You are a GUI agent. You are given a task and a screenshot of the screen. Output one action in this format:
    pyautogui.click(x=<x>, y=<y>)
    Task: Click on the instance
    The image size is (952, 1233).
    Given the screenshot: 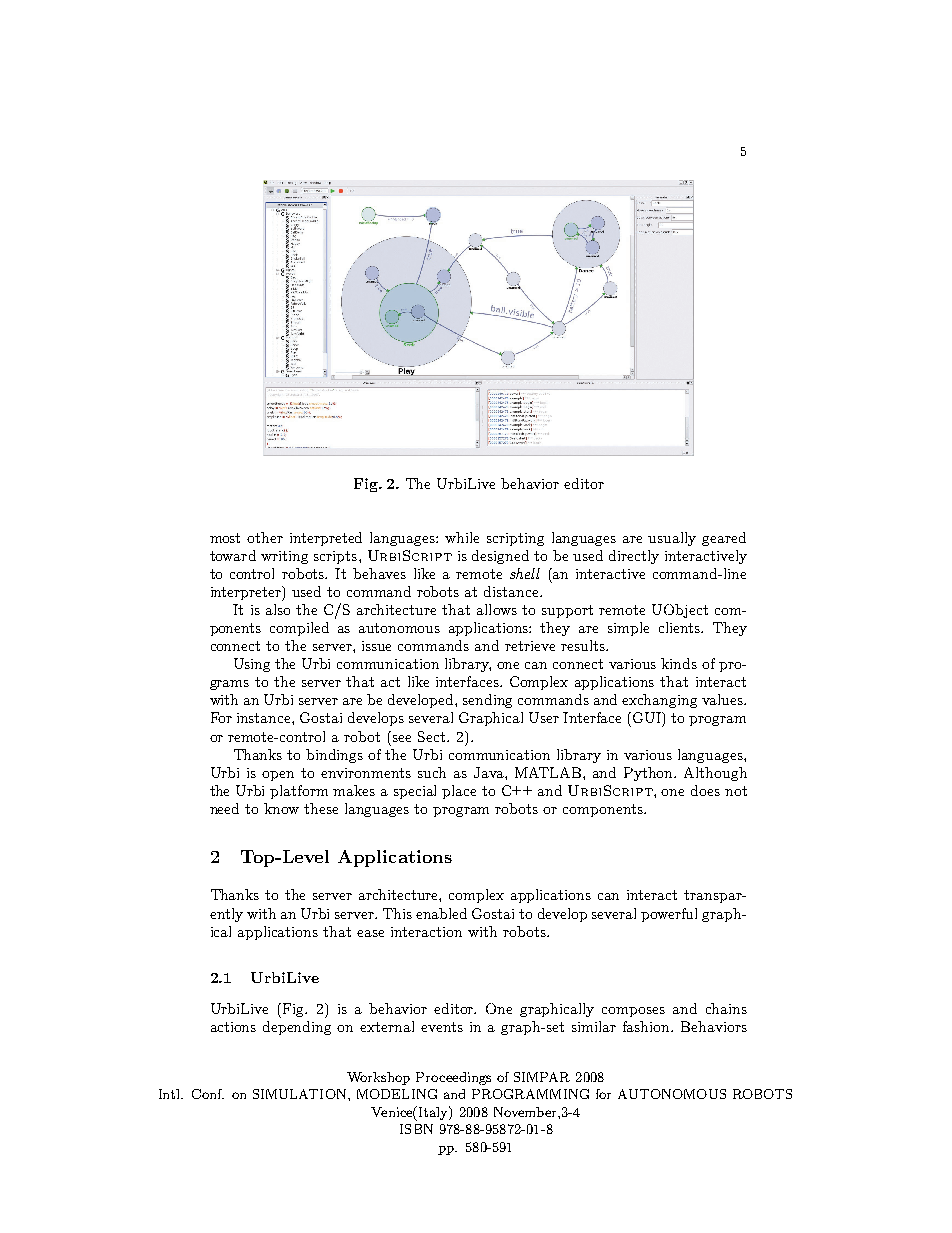 What is the action you would take?
    pyautogui.click(x=265, y=718)
